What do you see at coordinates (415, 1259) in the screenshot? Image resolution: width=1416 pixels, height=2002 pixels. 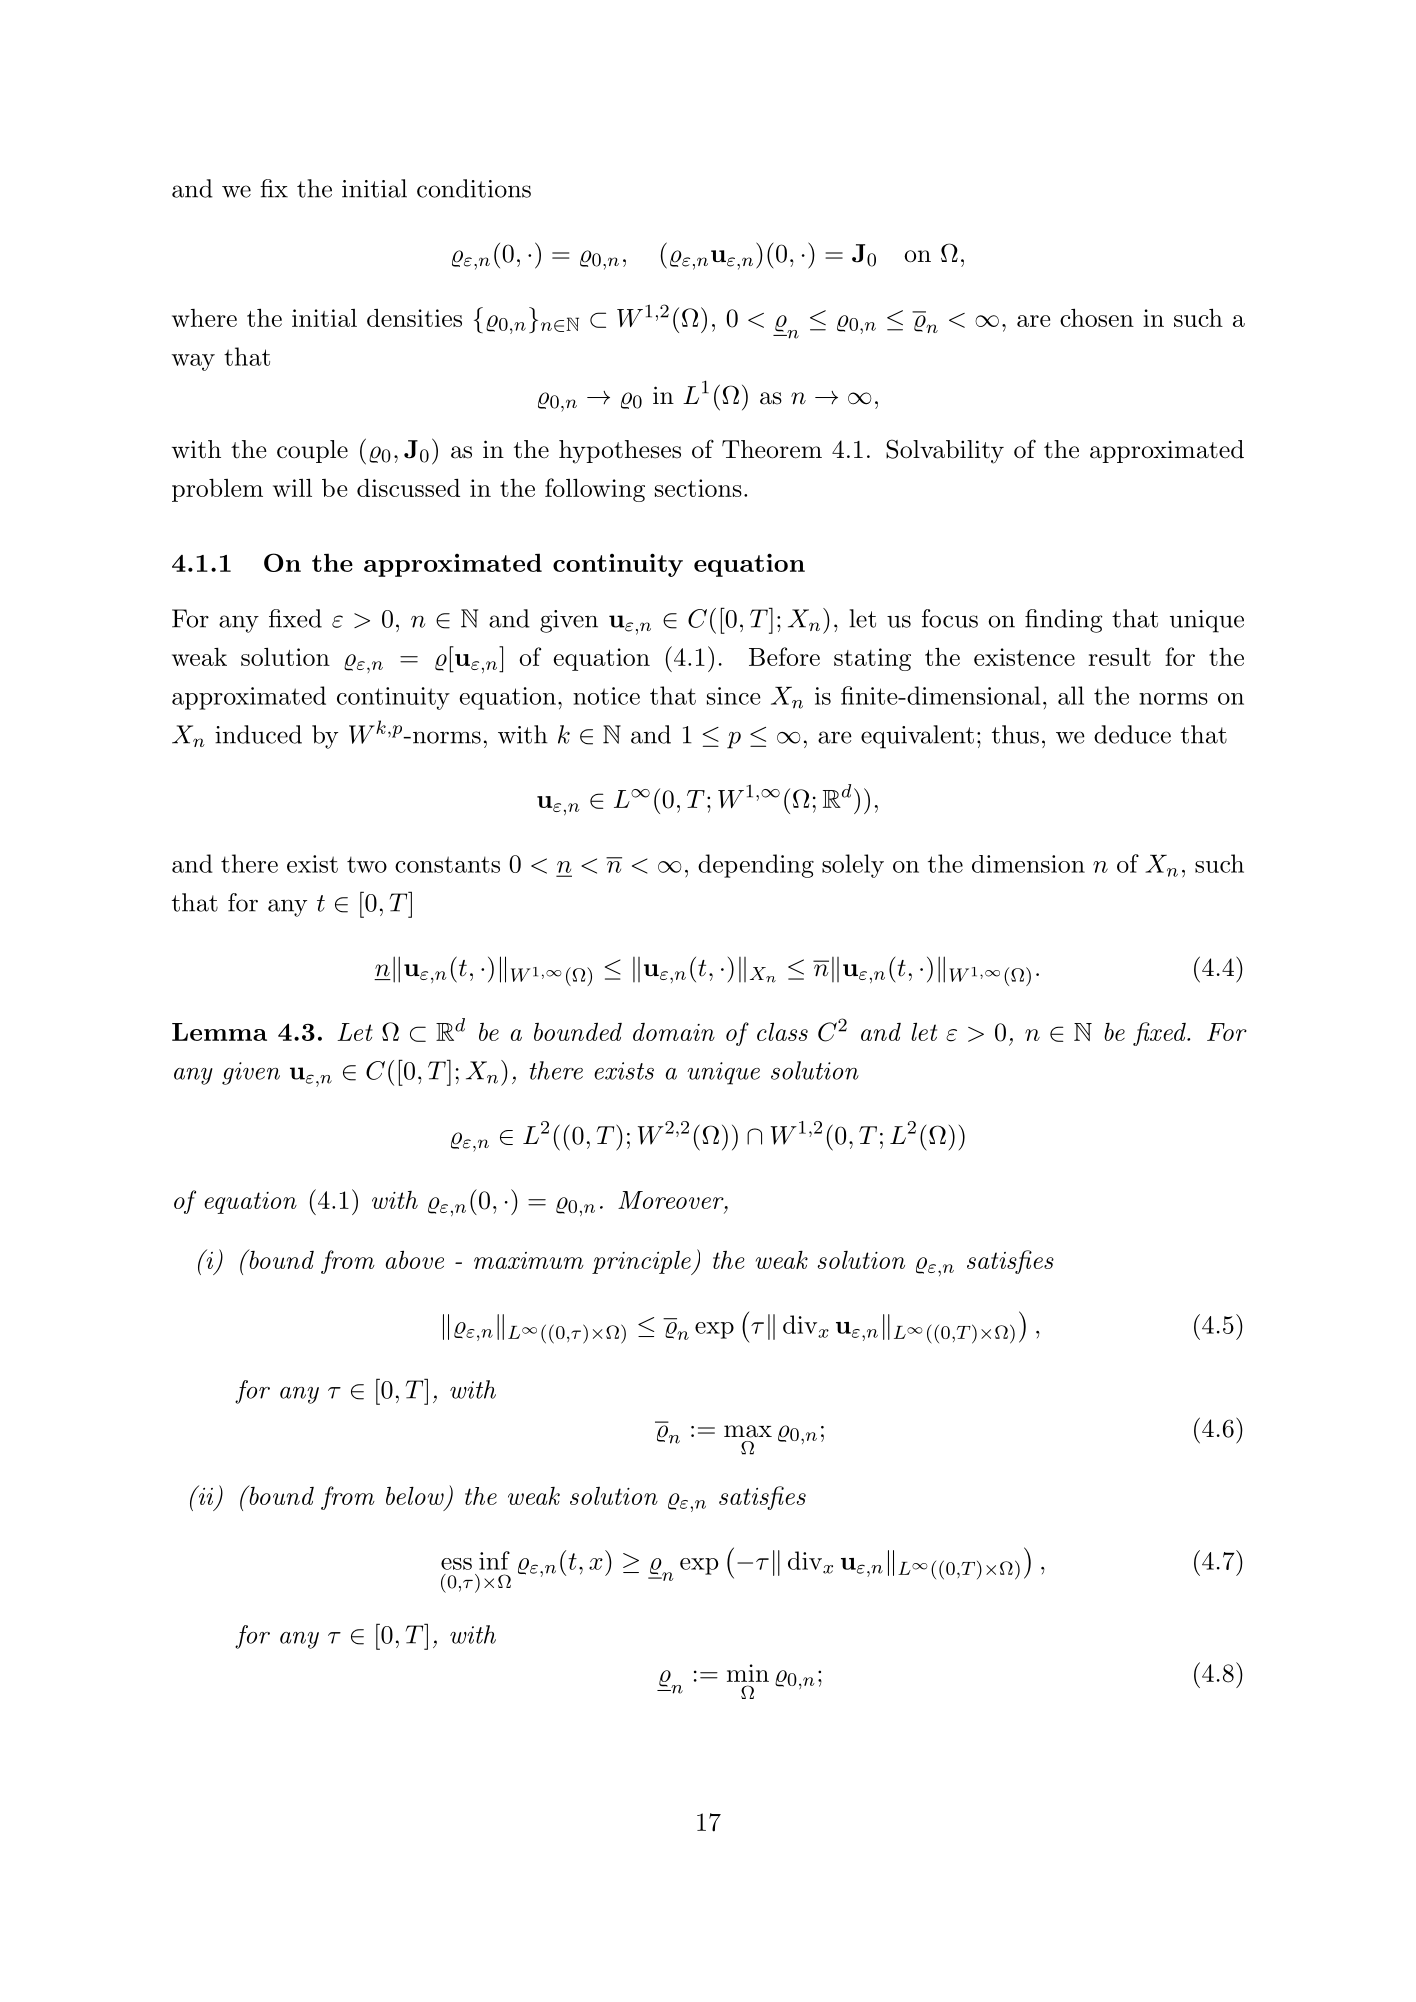 I see `above` at bounding box center [415, 1259].
